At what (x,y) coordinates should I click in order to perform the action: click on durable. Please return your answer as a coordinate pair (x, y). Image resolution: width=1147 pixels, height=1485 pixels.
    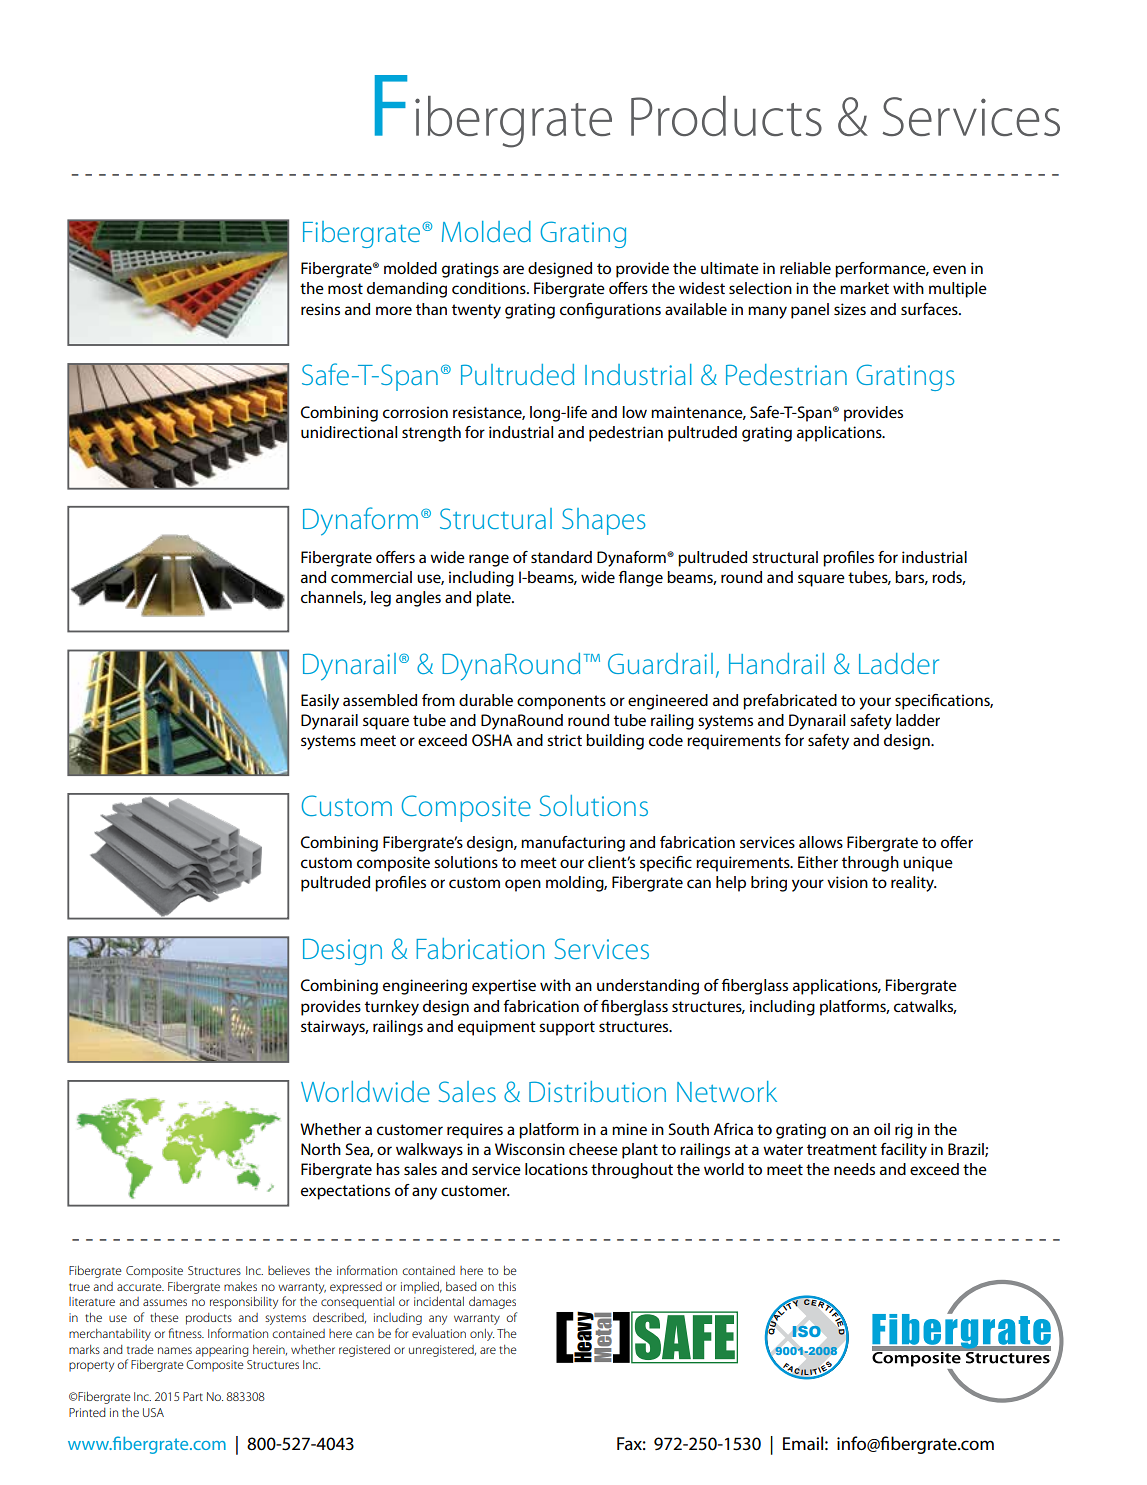
    Looking at the image, I should click on (486, 700).
